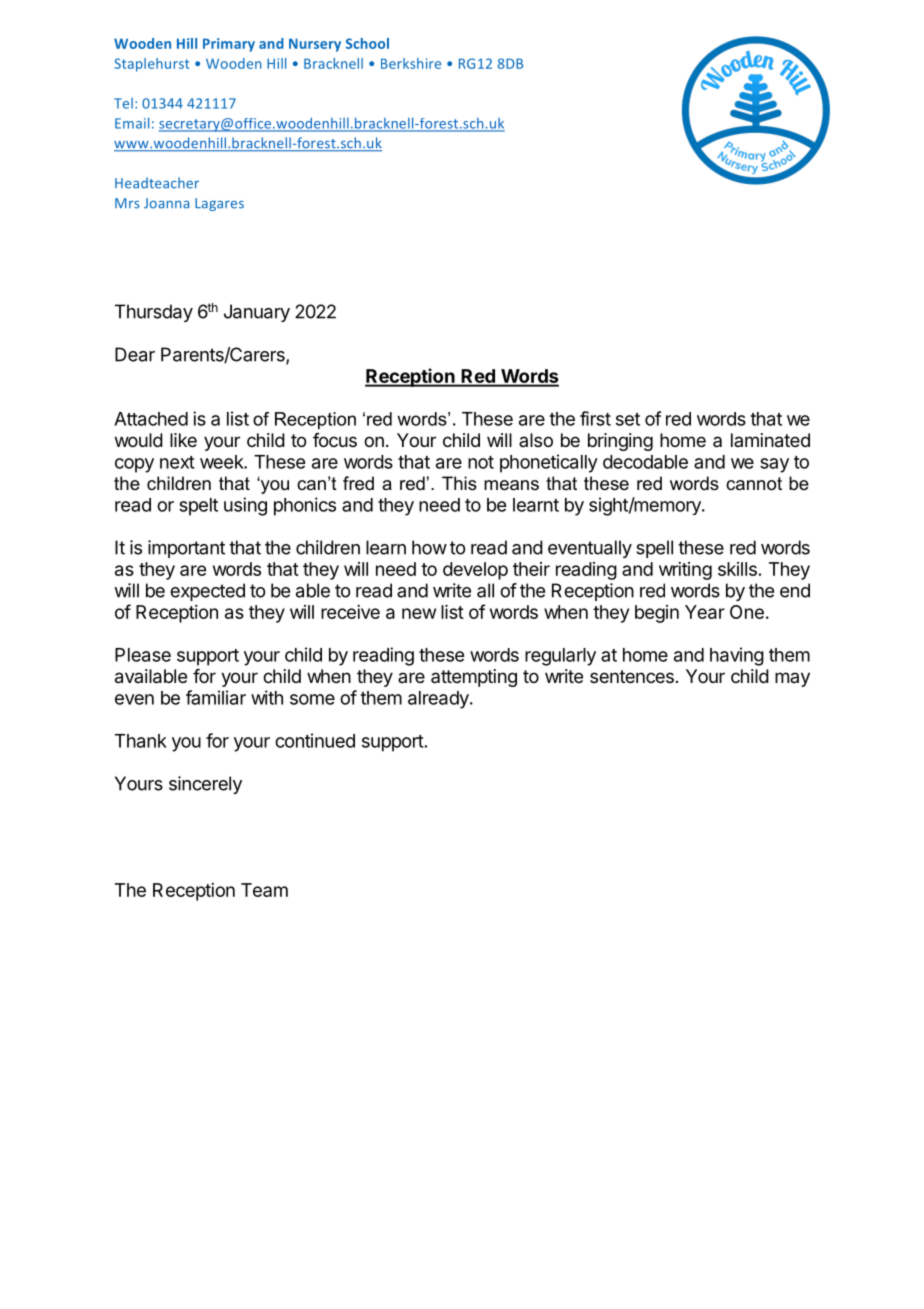  I want to click on cannot, so click(754, 484).
